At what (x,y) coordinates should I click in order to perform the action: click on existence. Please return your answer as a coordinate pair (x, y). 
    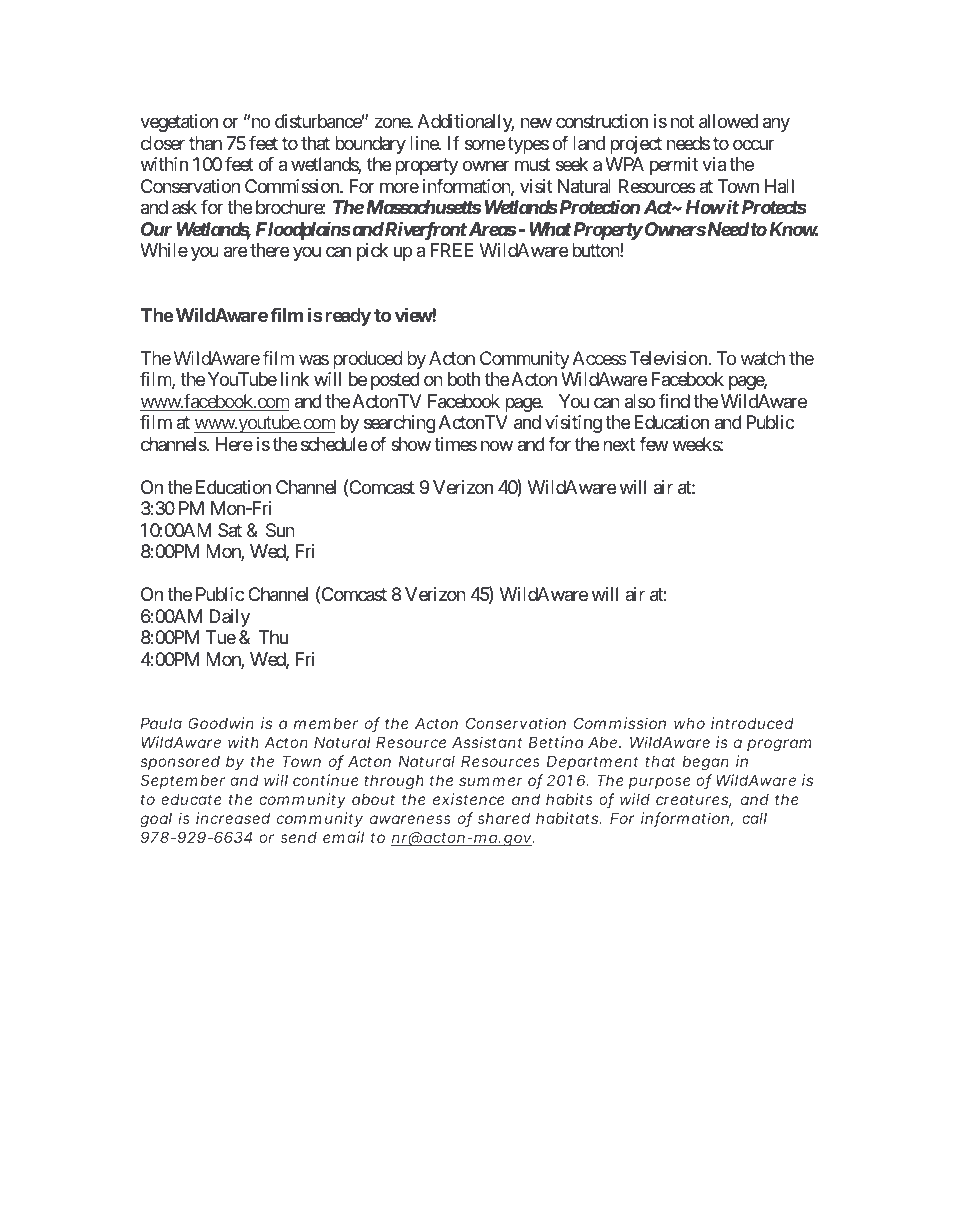
    Looking at the image, I should click on (469, 799).
